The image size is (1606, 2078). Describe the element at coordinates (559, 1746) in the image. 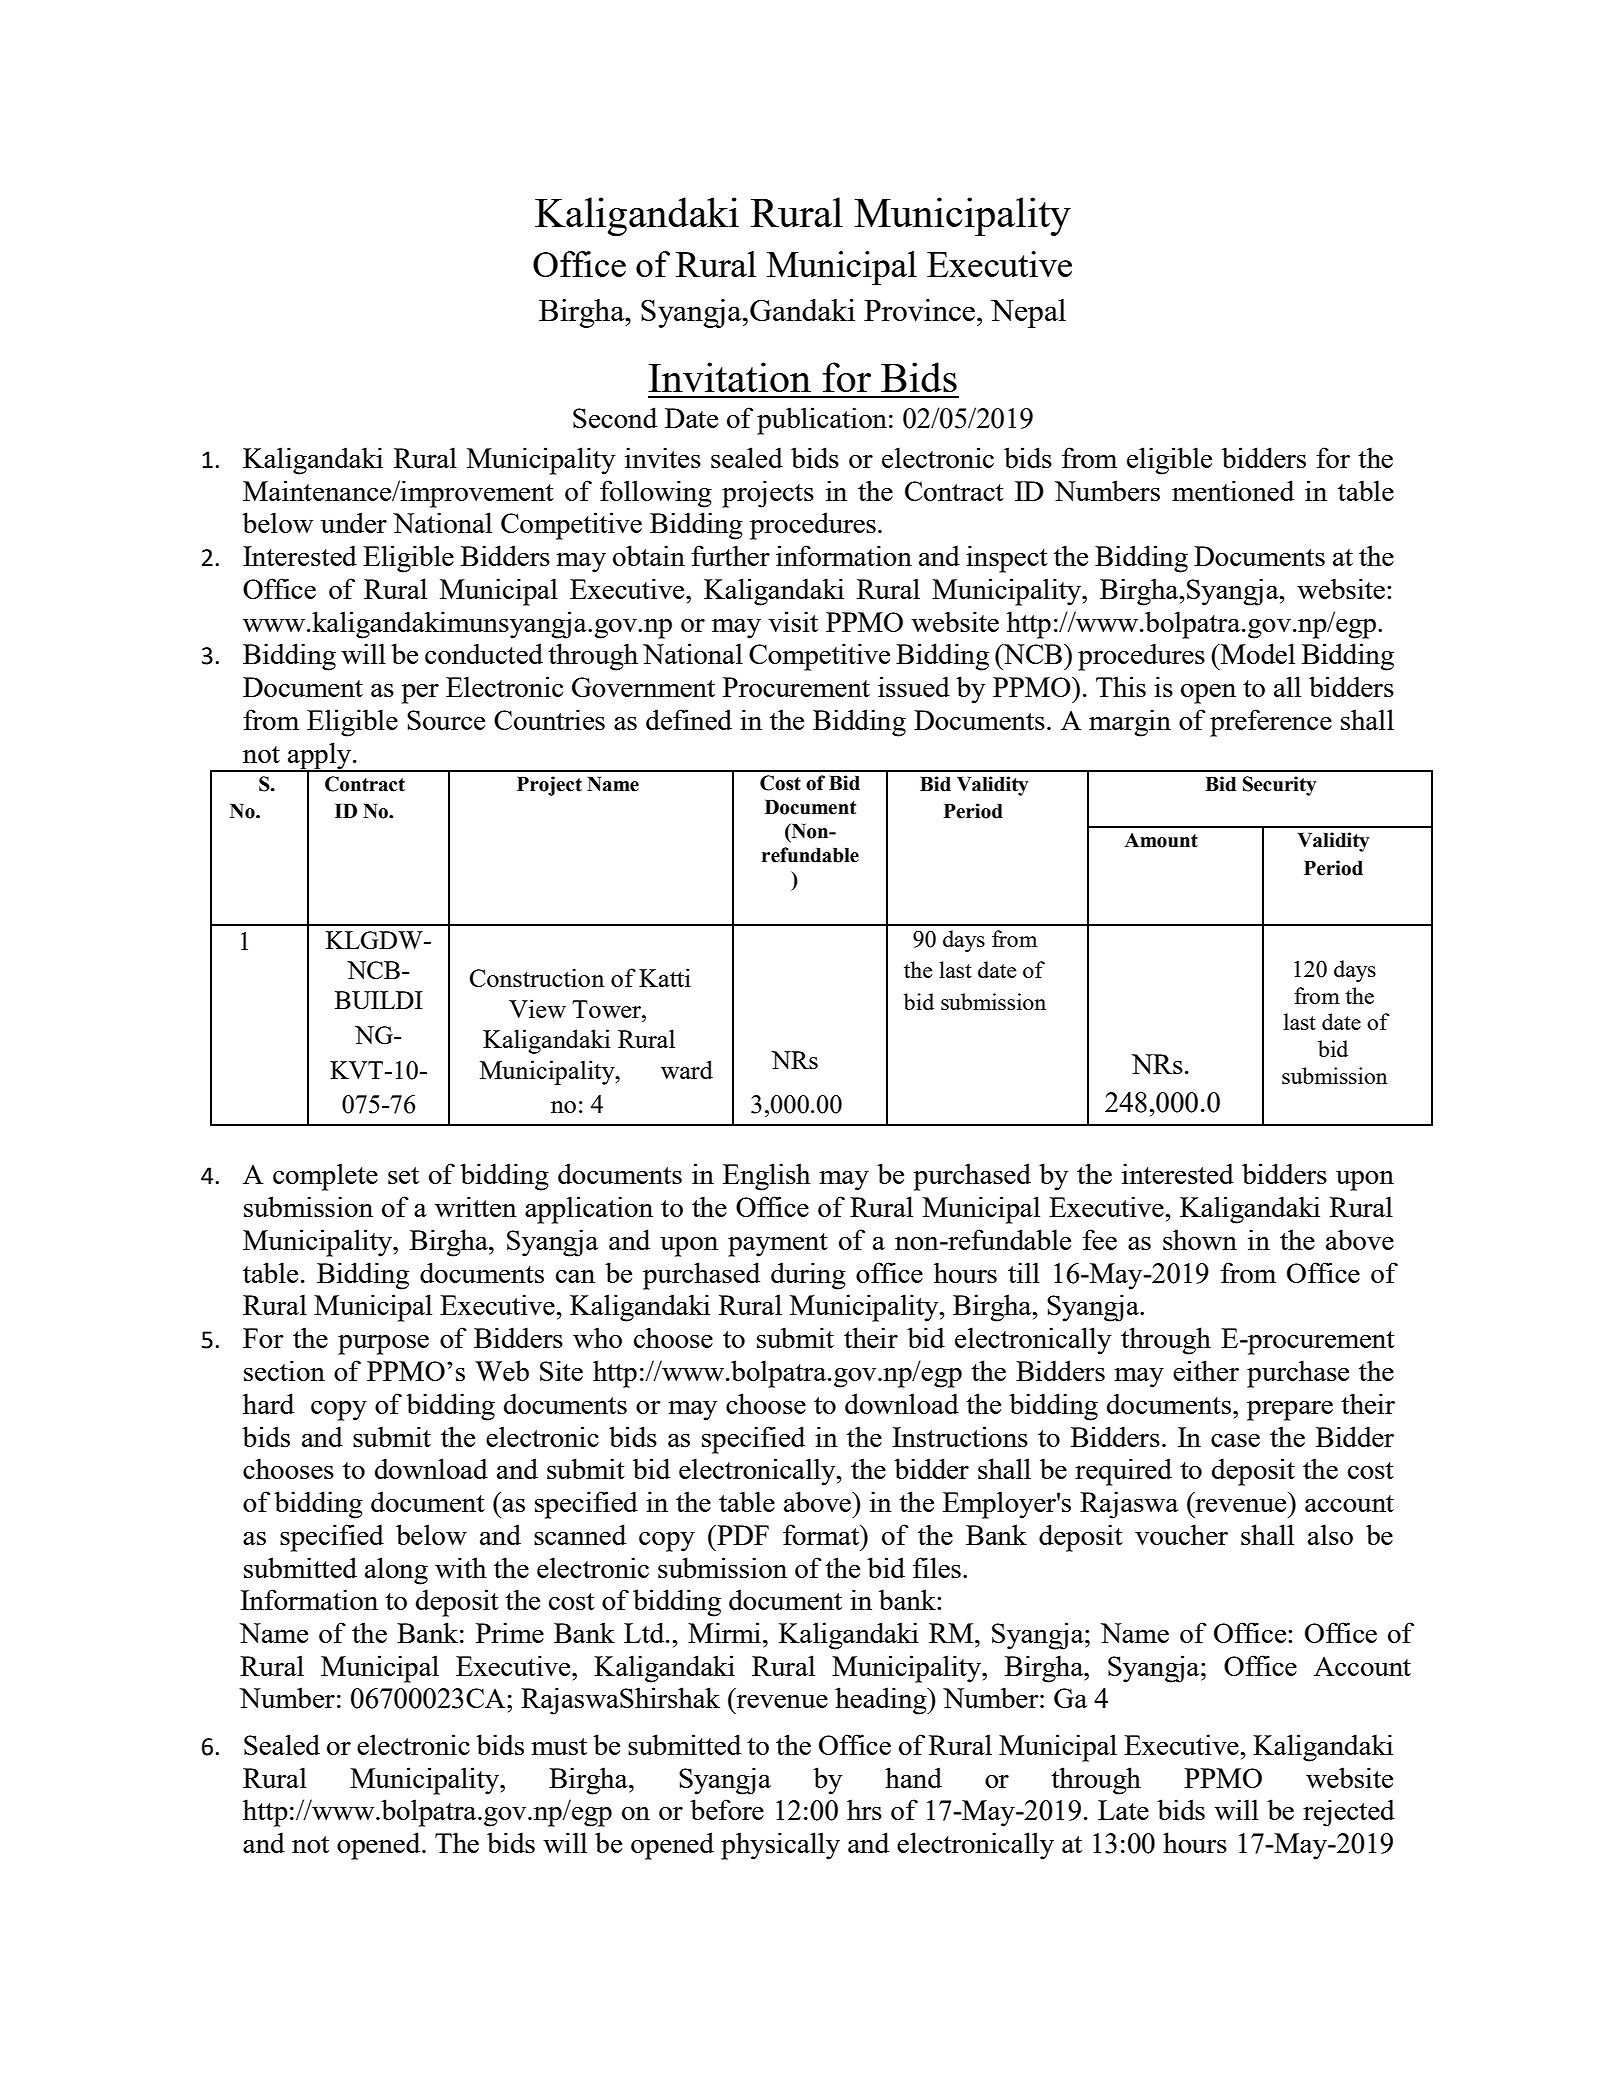

I see `must` at that location.
